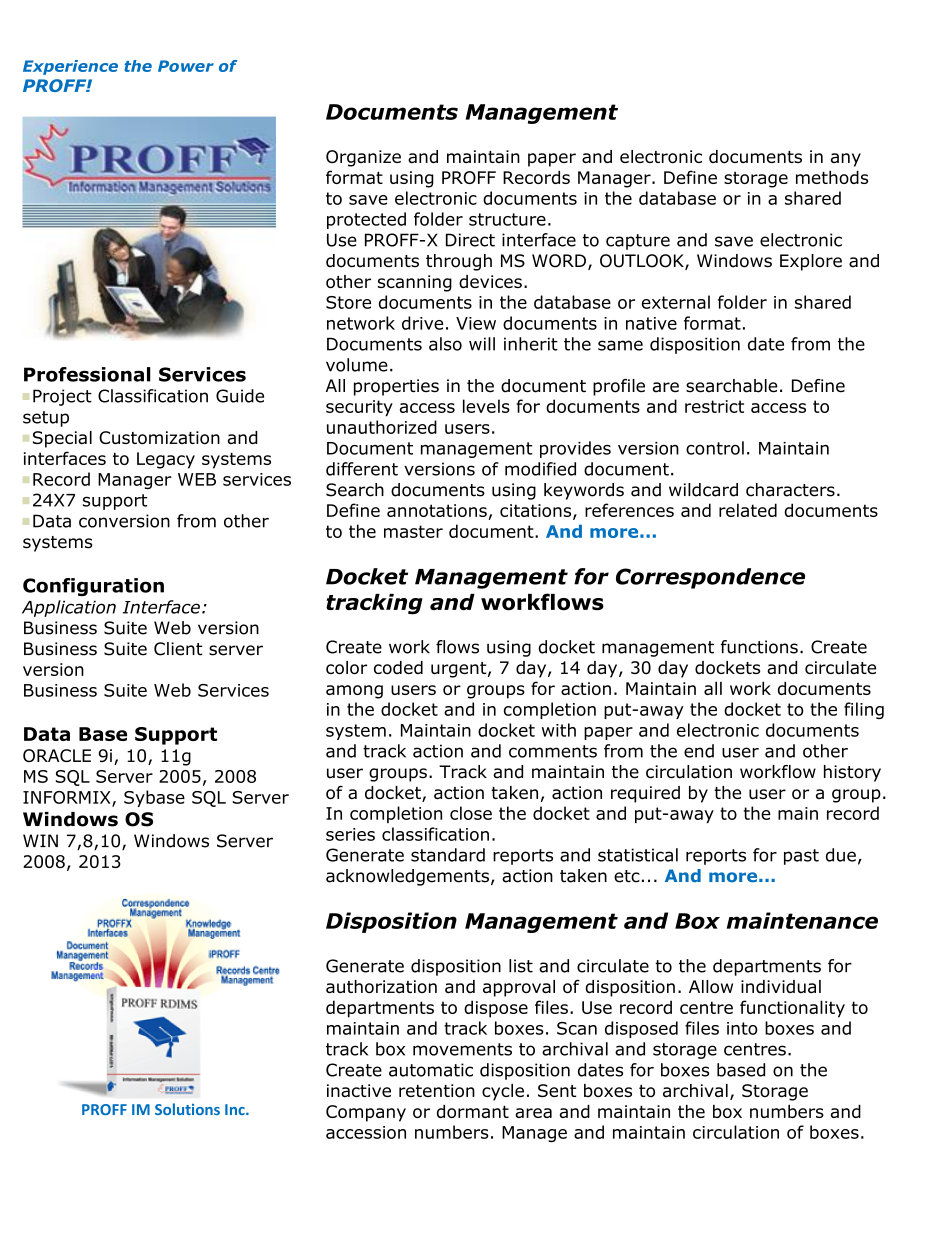 This page has height=1233, width=952. Describe the element at coordinates (832, 177) in the page. I see `methods` at that location.
